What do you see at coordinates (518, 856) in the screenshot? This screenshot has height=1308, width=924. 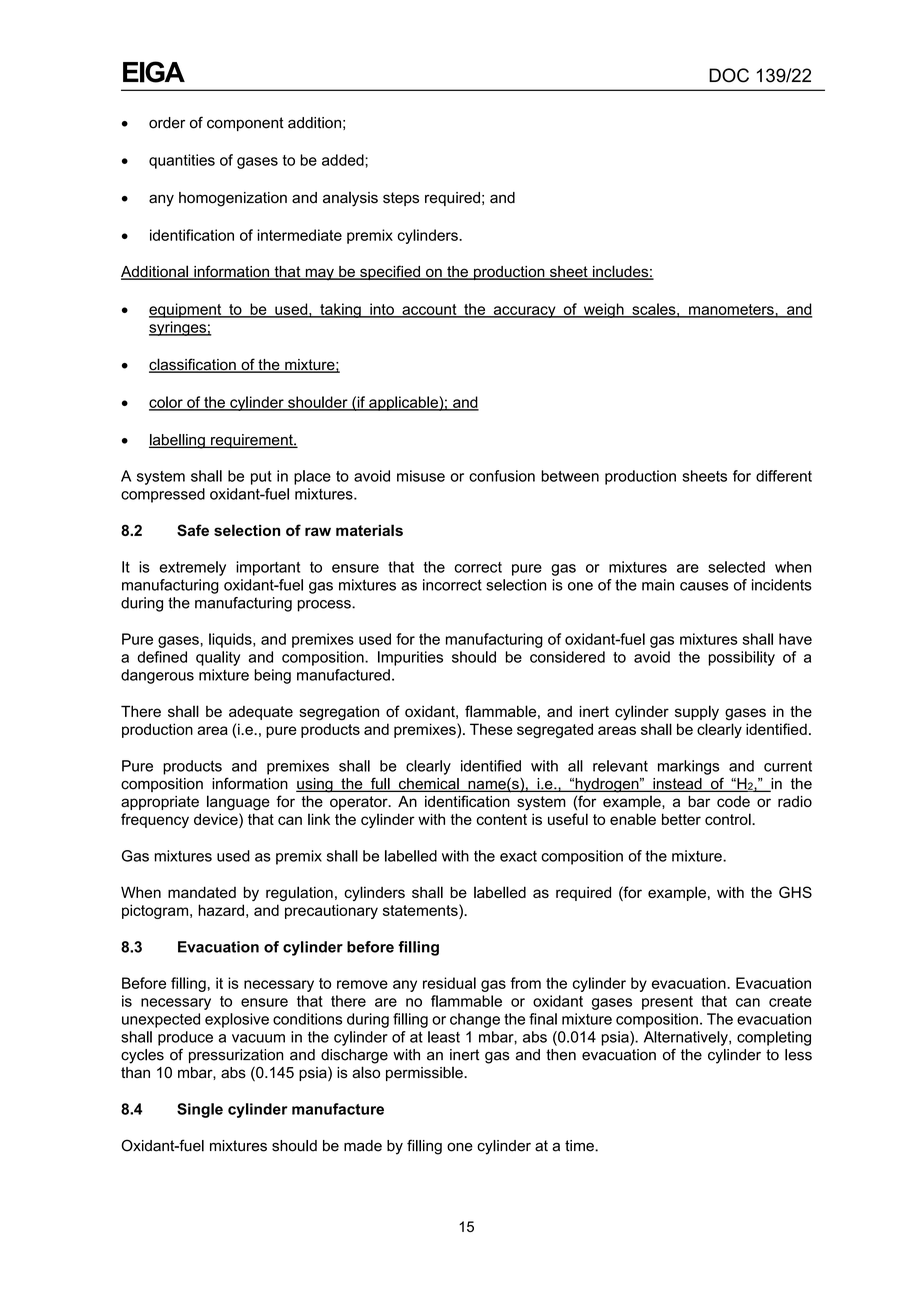 I see `exact` at bounding box center [518, 856].
